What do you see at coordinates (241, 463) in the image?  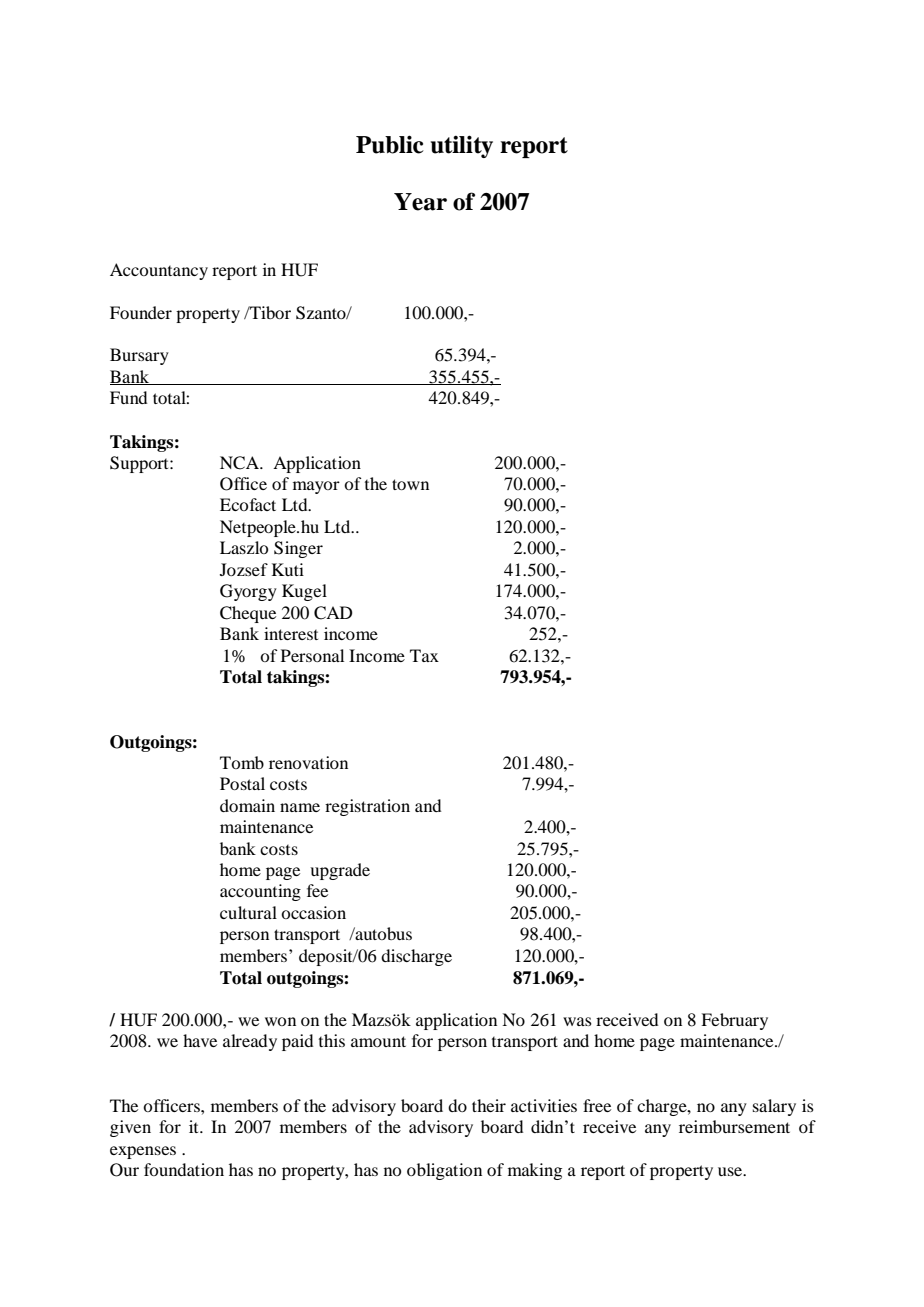 I see `NCA` at bounding box center [241, 463].
